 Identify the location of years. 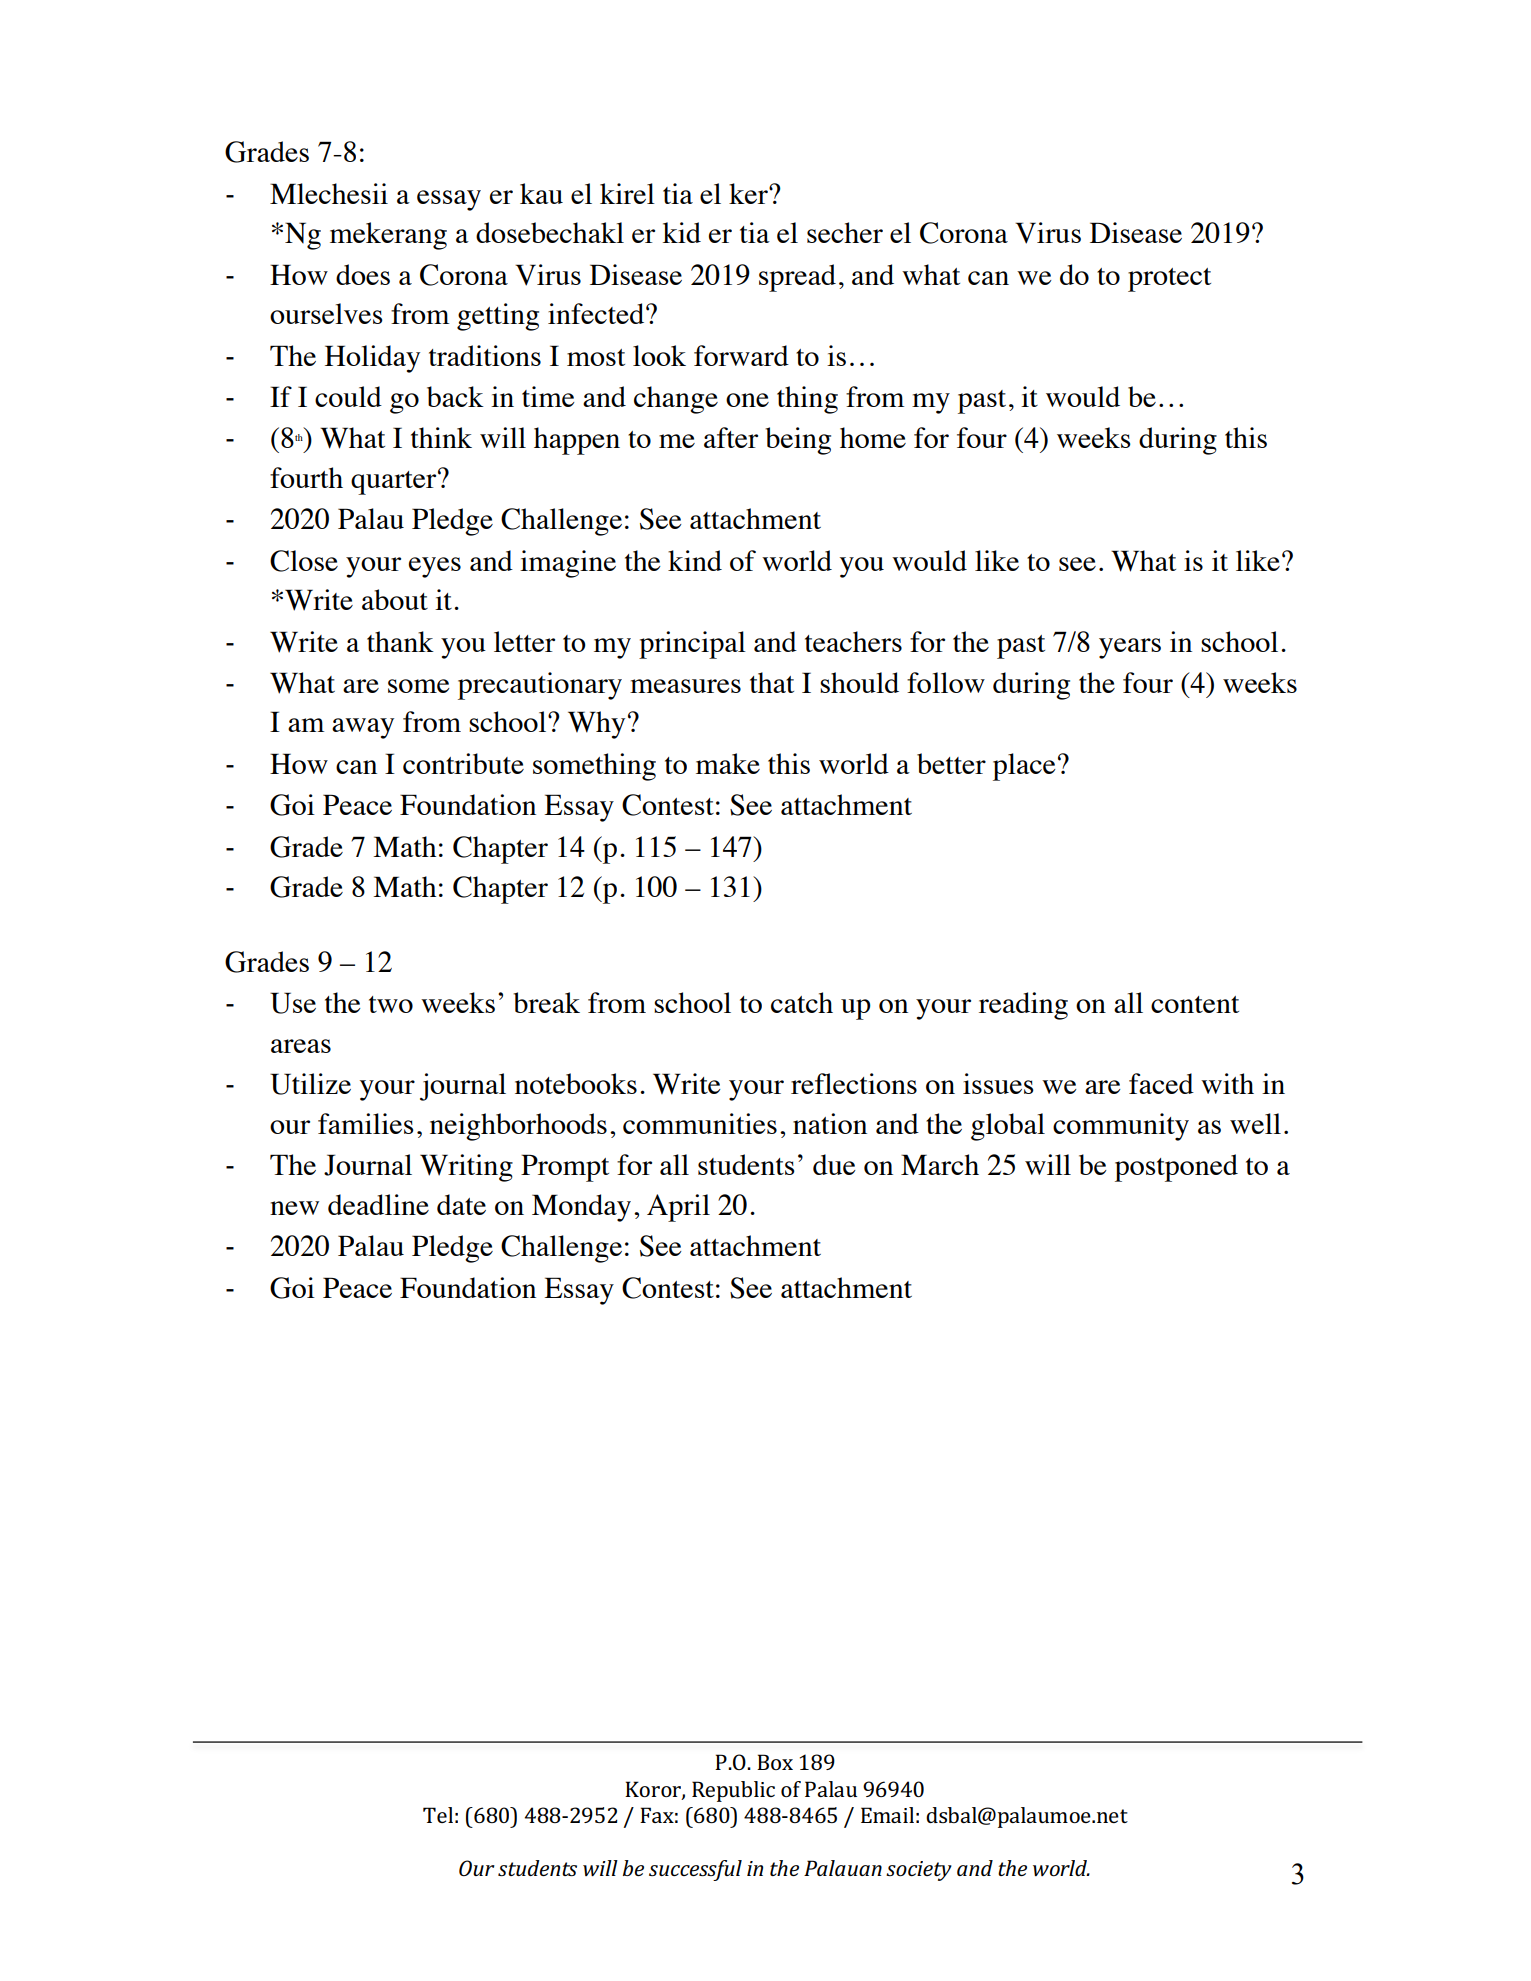
(1130, 648).
